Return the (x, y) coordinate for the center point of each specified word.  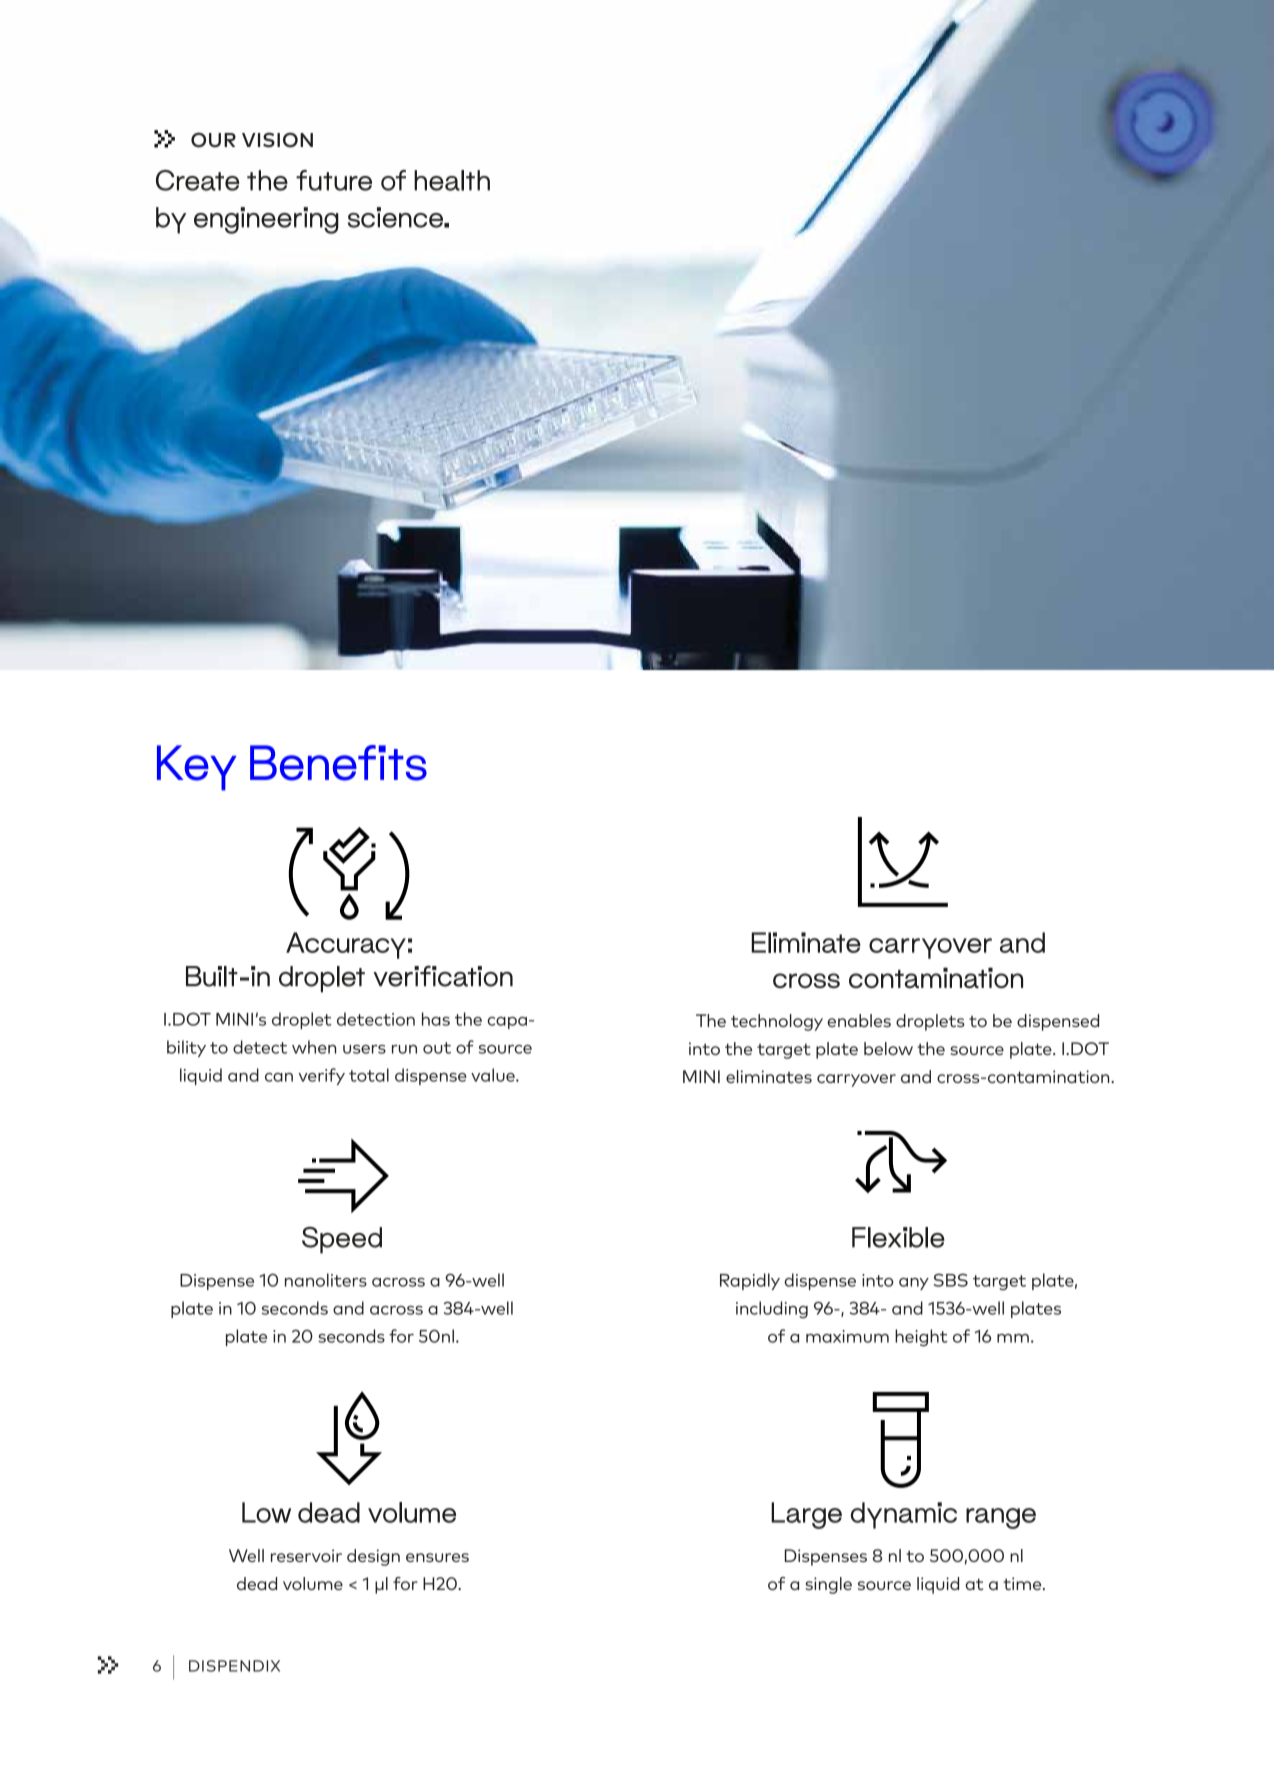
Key (196, 768)
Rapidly (750, 1281)
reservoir (306, 1555)
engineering (266, 220)
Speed (342, 1240)
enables (859, 1020)
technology (777, 1022)
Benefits (338, 763)
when (314, 1047)
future (334, 180)
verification (443, 976)
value (494, 1075)
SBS (951, 1280)
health (452, 180)
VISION (277, 140)
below (888, 1048)
